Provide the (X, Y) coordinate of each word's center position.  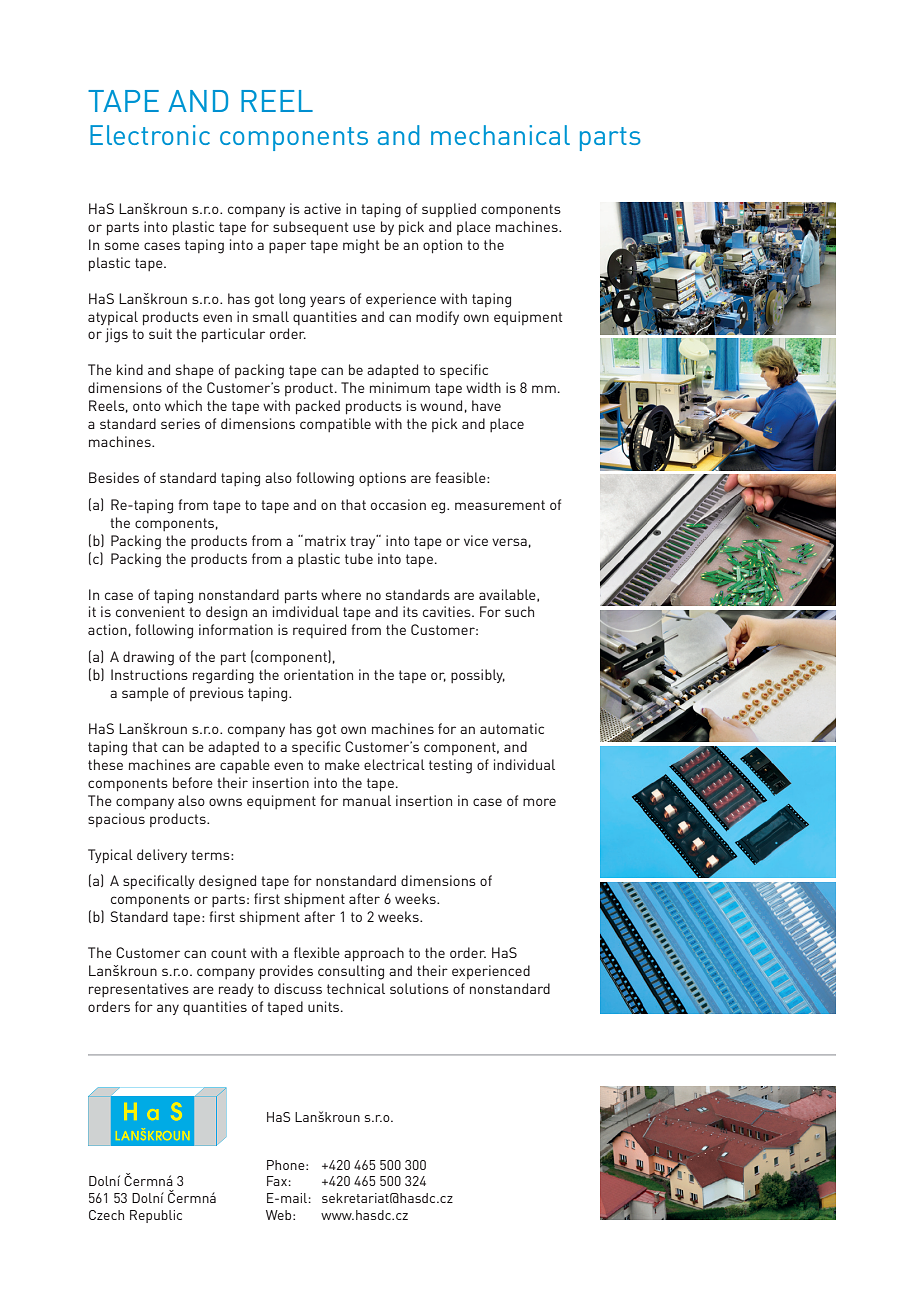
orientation (318, 674)
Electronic (150, 135)
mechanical (500, 135)
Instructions (149, 674)
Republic (156, 1216)
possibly (478, 676)
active (322, 208)
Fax (277, 1181)
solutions (419, 988)
